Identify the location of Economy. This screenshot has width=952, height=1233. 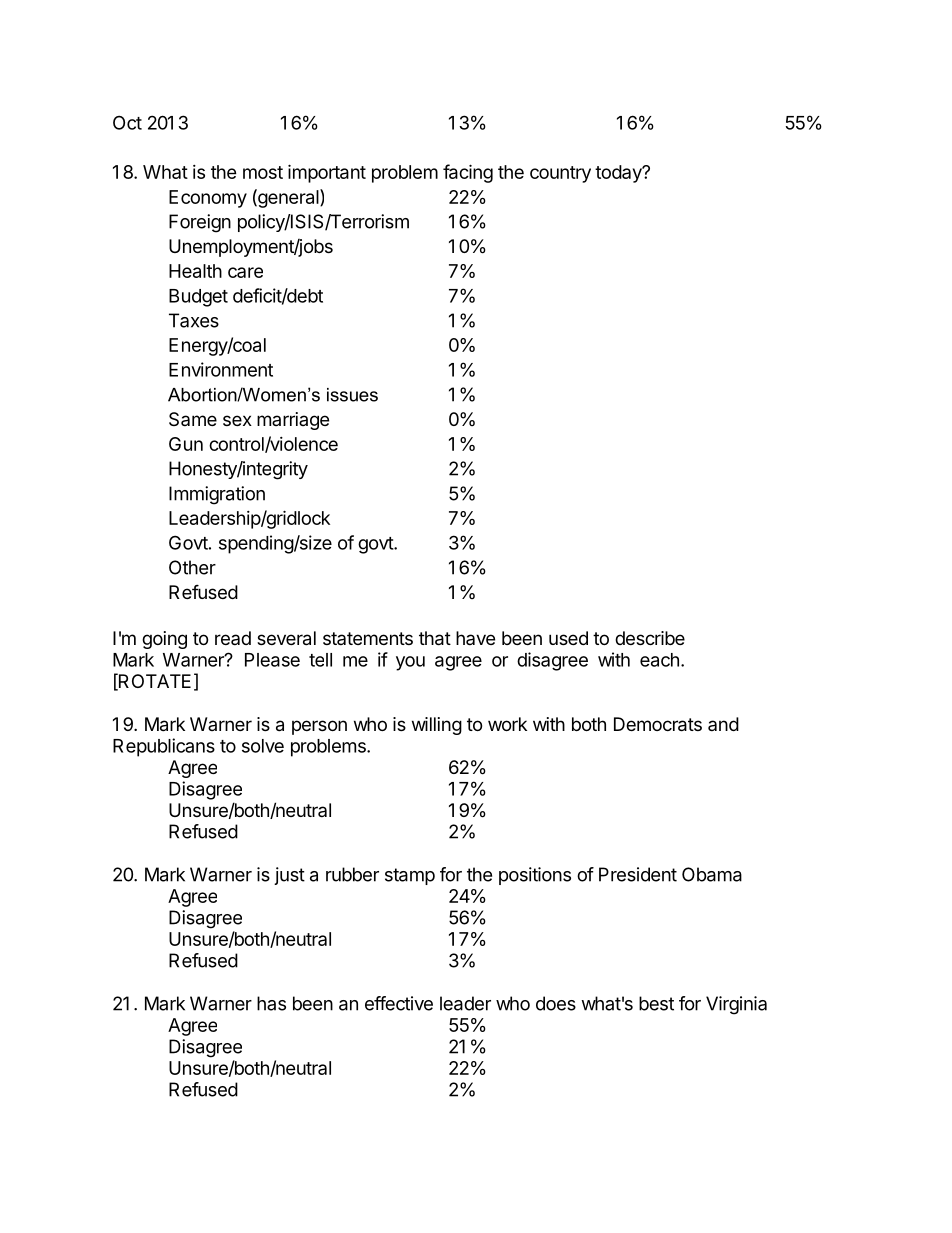
(208, 199).
